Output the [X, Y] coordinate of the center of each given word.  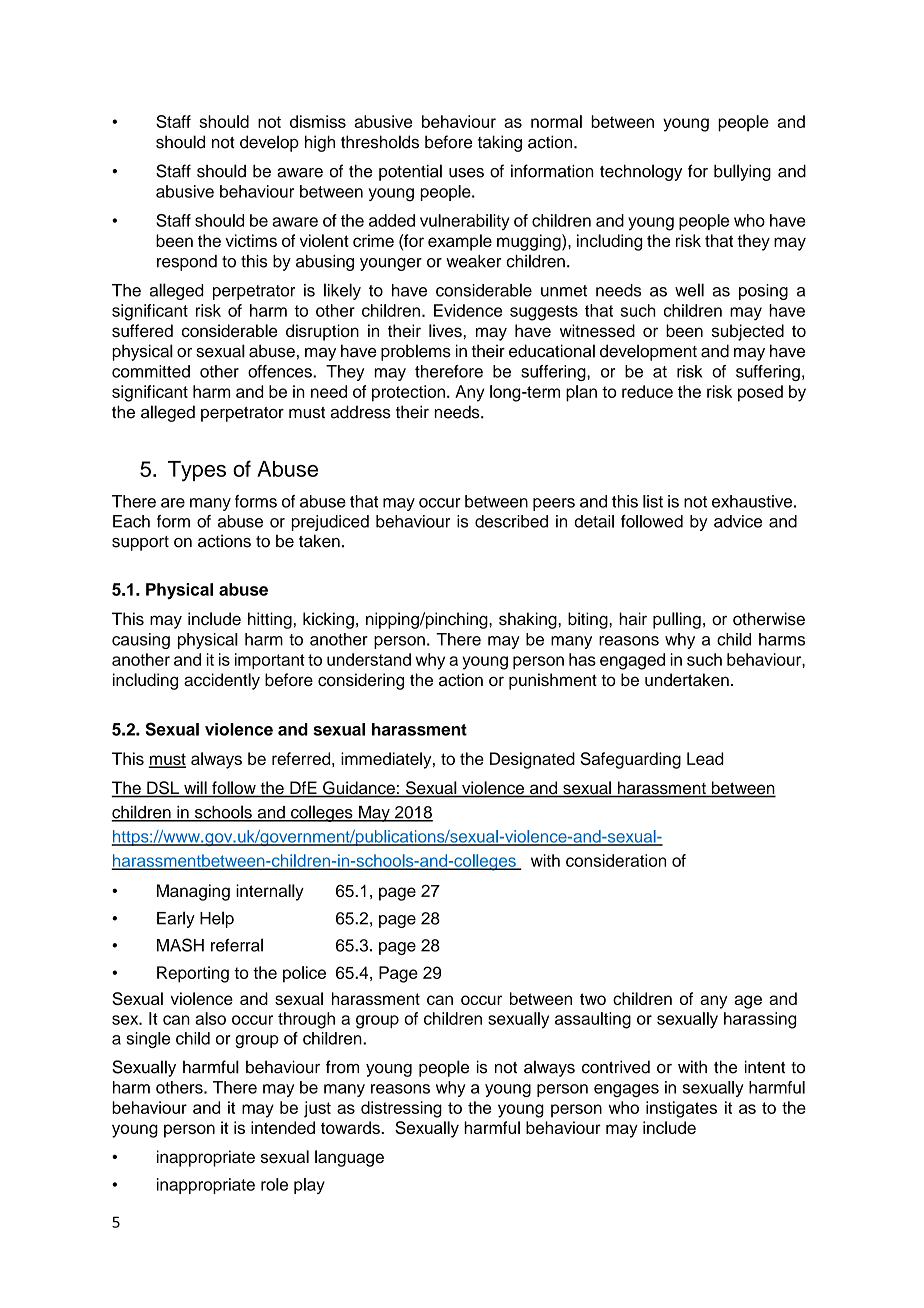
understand [369, 659]
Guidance [359, 789]
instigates [681, 1109]
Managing [193, 892]
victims [251, 240]
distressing [401, 1109]
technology [641, 172]
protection [408, 393]
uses [466, 173]
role [274, 1184]
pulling [677, 620]
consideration [616, 860]
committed [151, 371]
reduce [647, 391]
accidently [222, 681]
